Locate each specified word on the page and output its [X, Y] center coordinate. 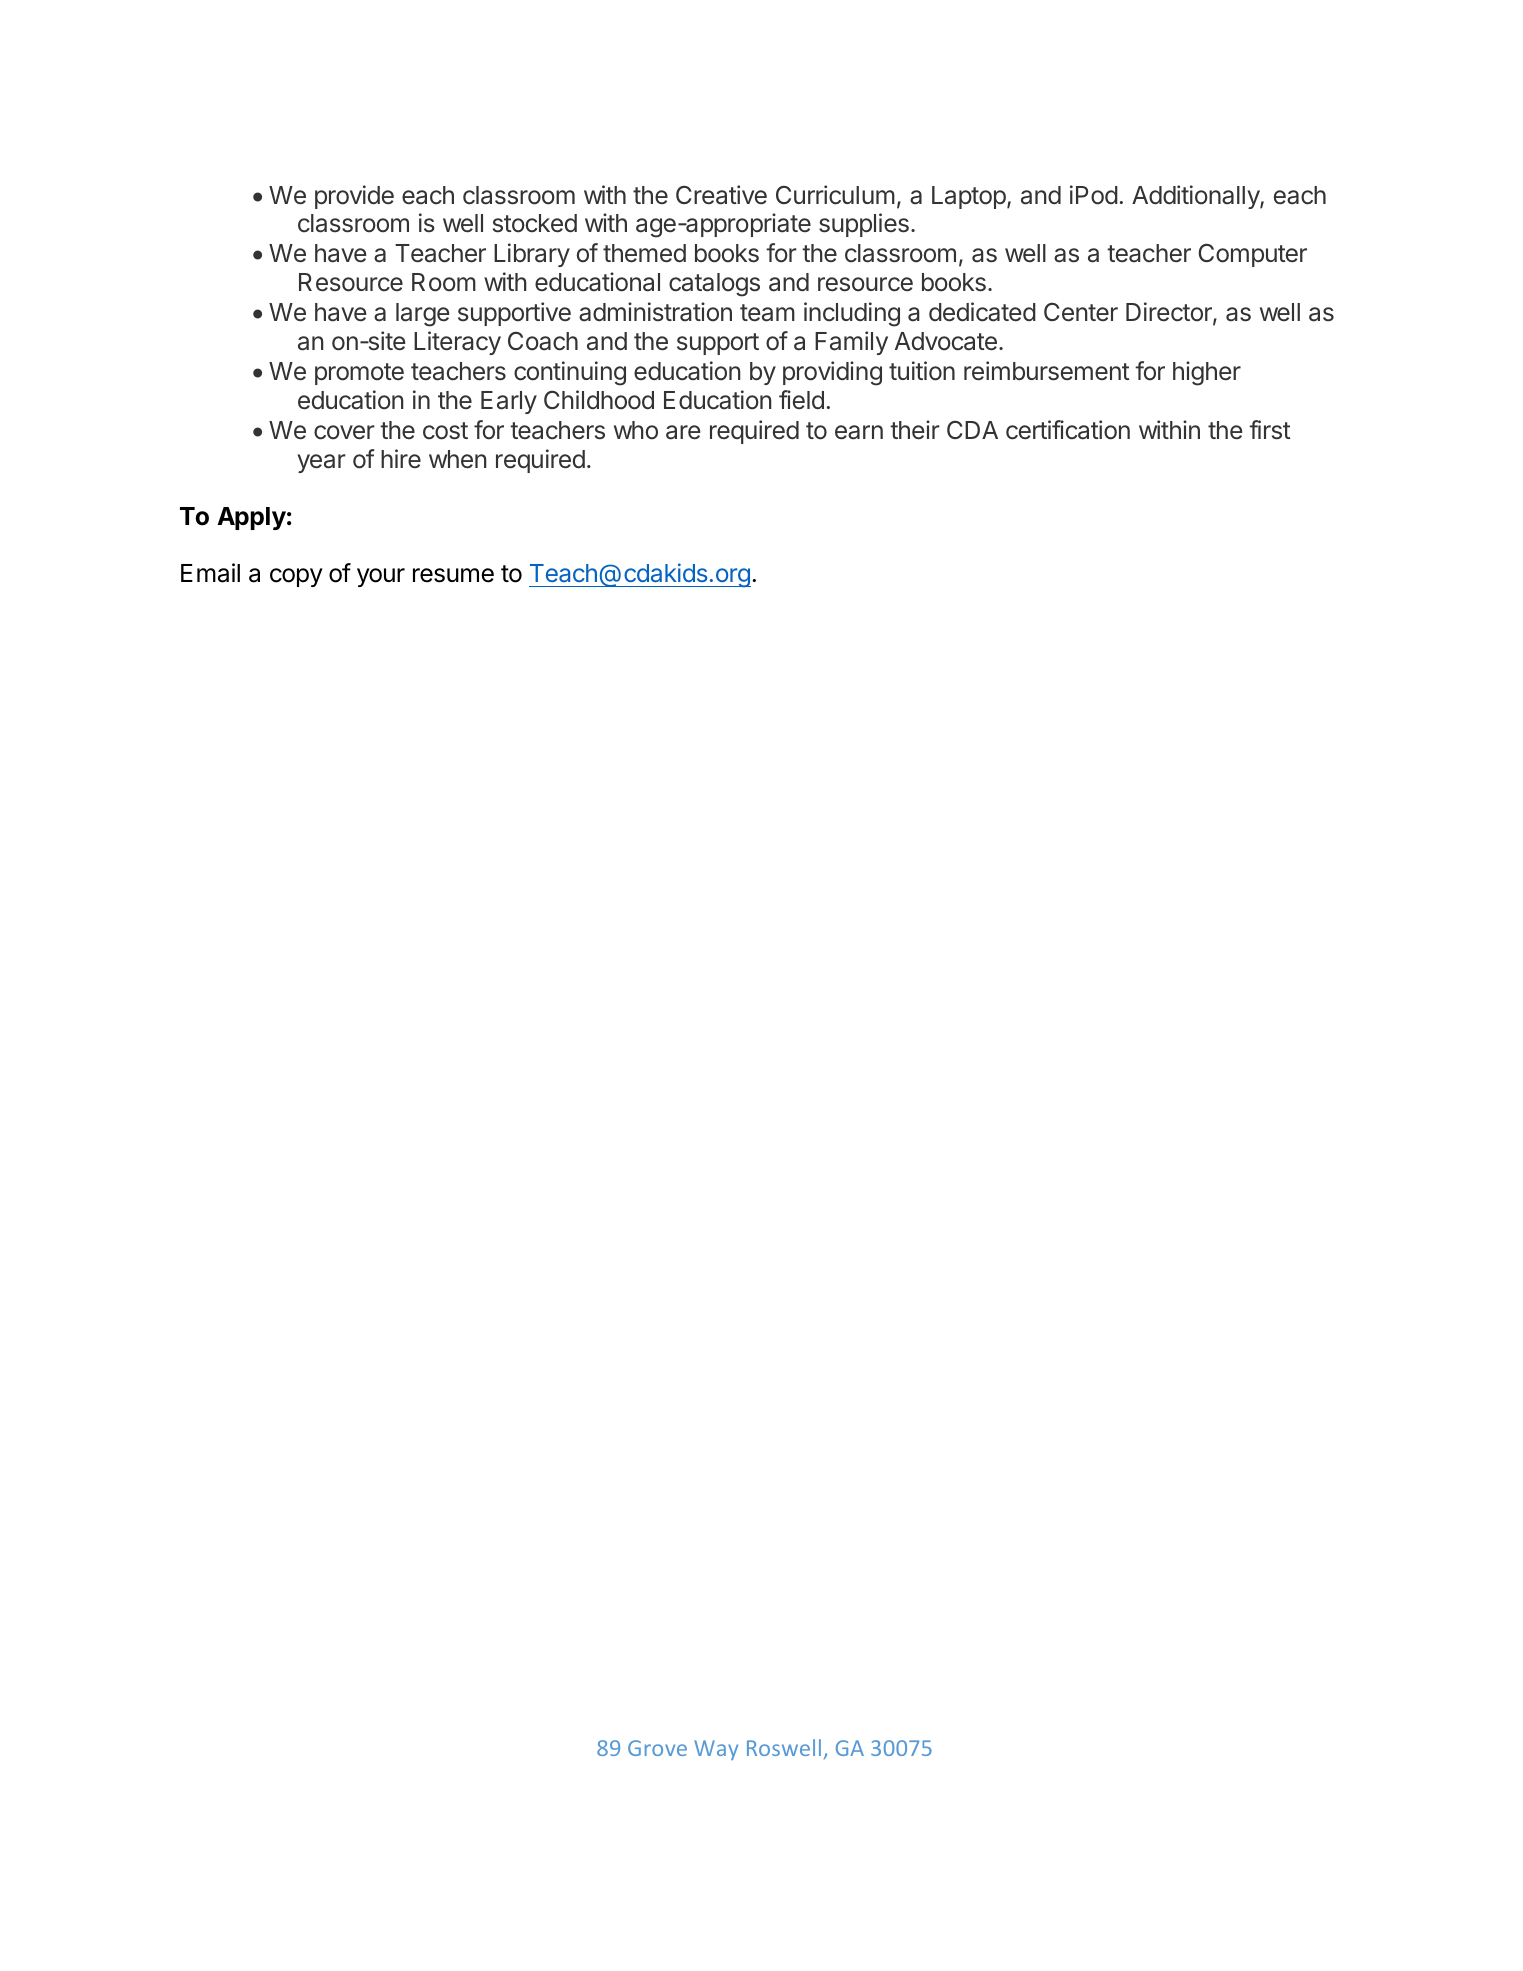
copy [296, 577]
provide [354, 197]
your [381, 577]
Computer [1252, 255]
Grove [657, 1748]
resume [453, 575]
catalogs [714, 285]
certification [1068, 430]
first [1270, 430]
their [915, 430]
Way [716, 1750]
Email [210, 573]
